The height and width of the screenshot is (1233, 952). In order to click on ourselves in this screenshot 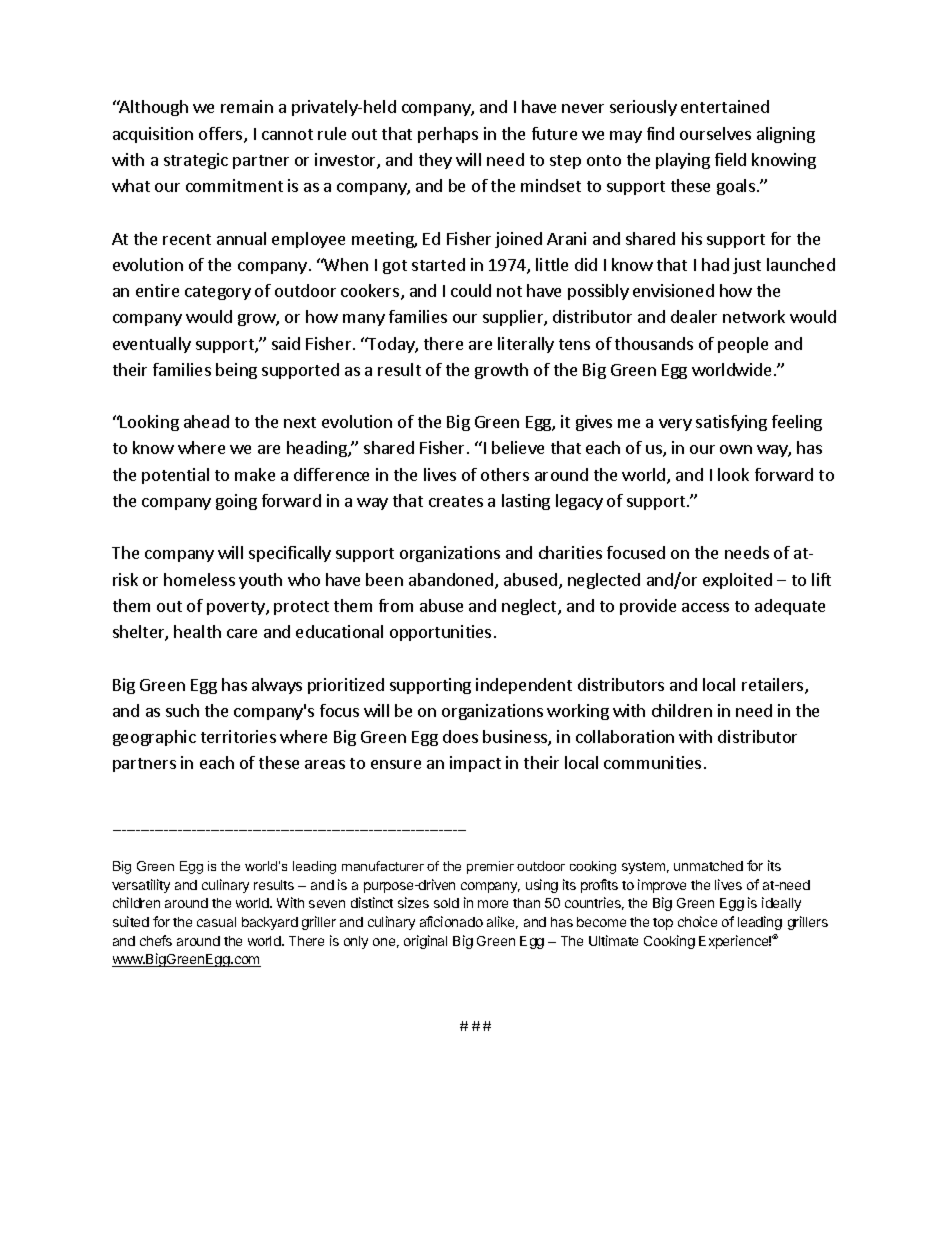, I will do `click(715, 133)`.
